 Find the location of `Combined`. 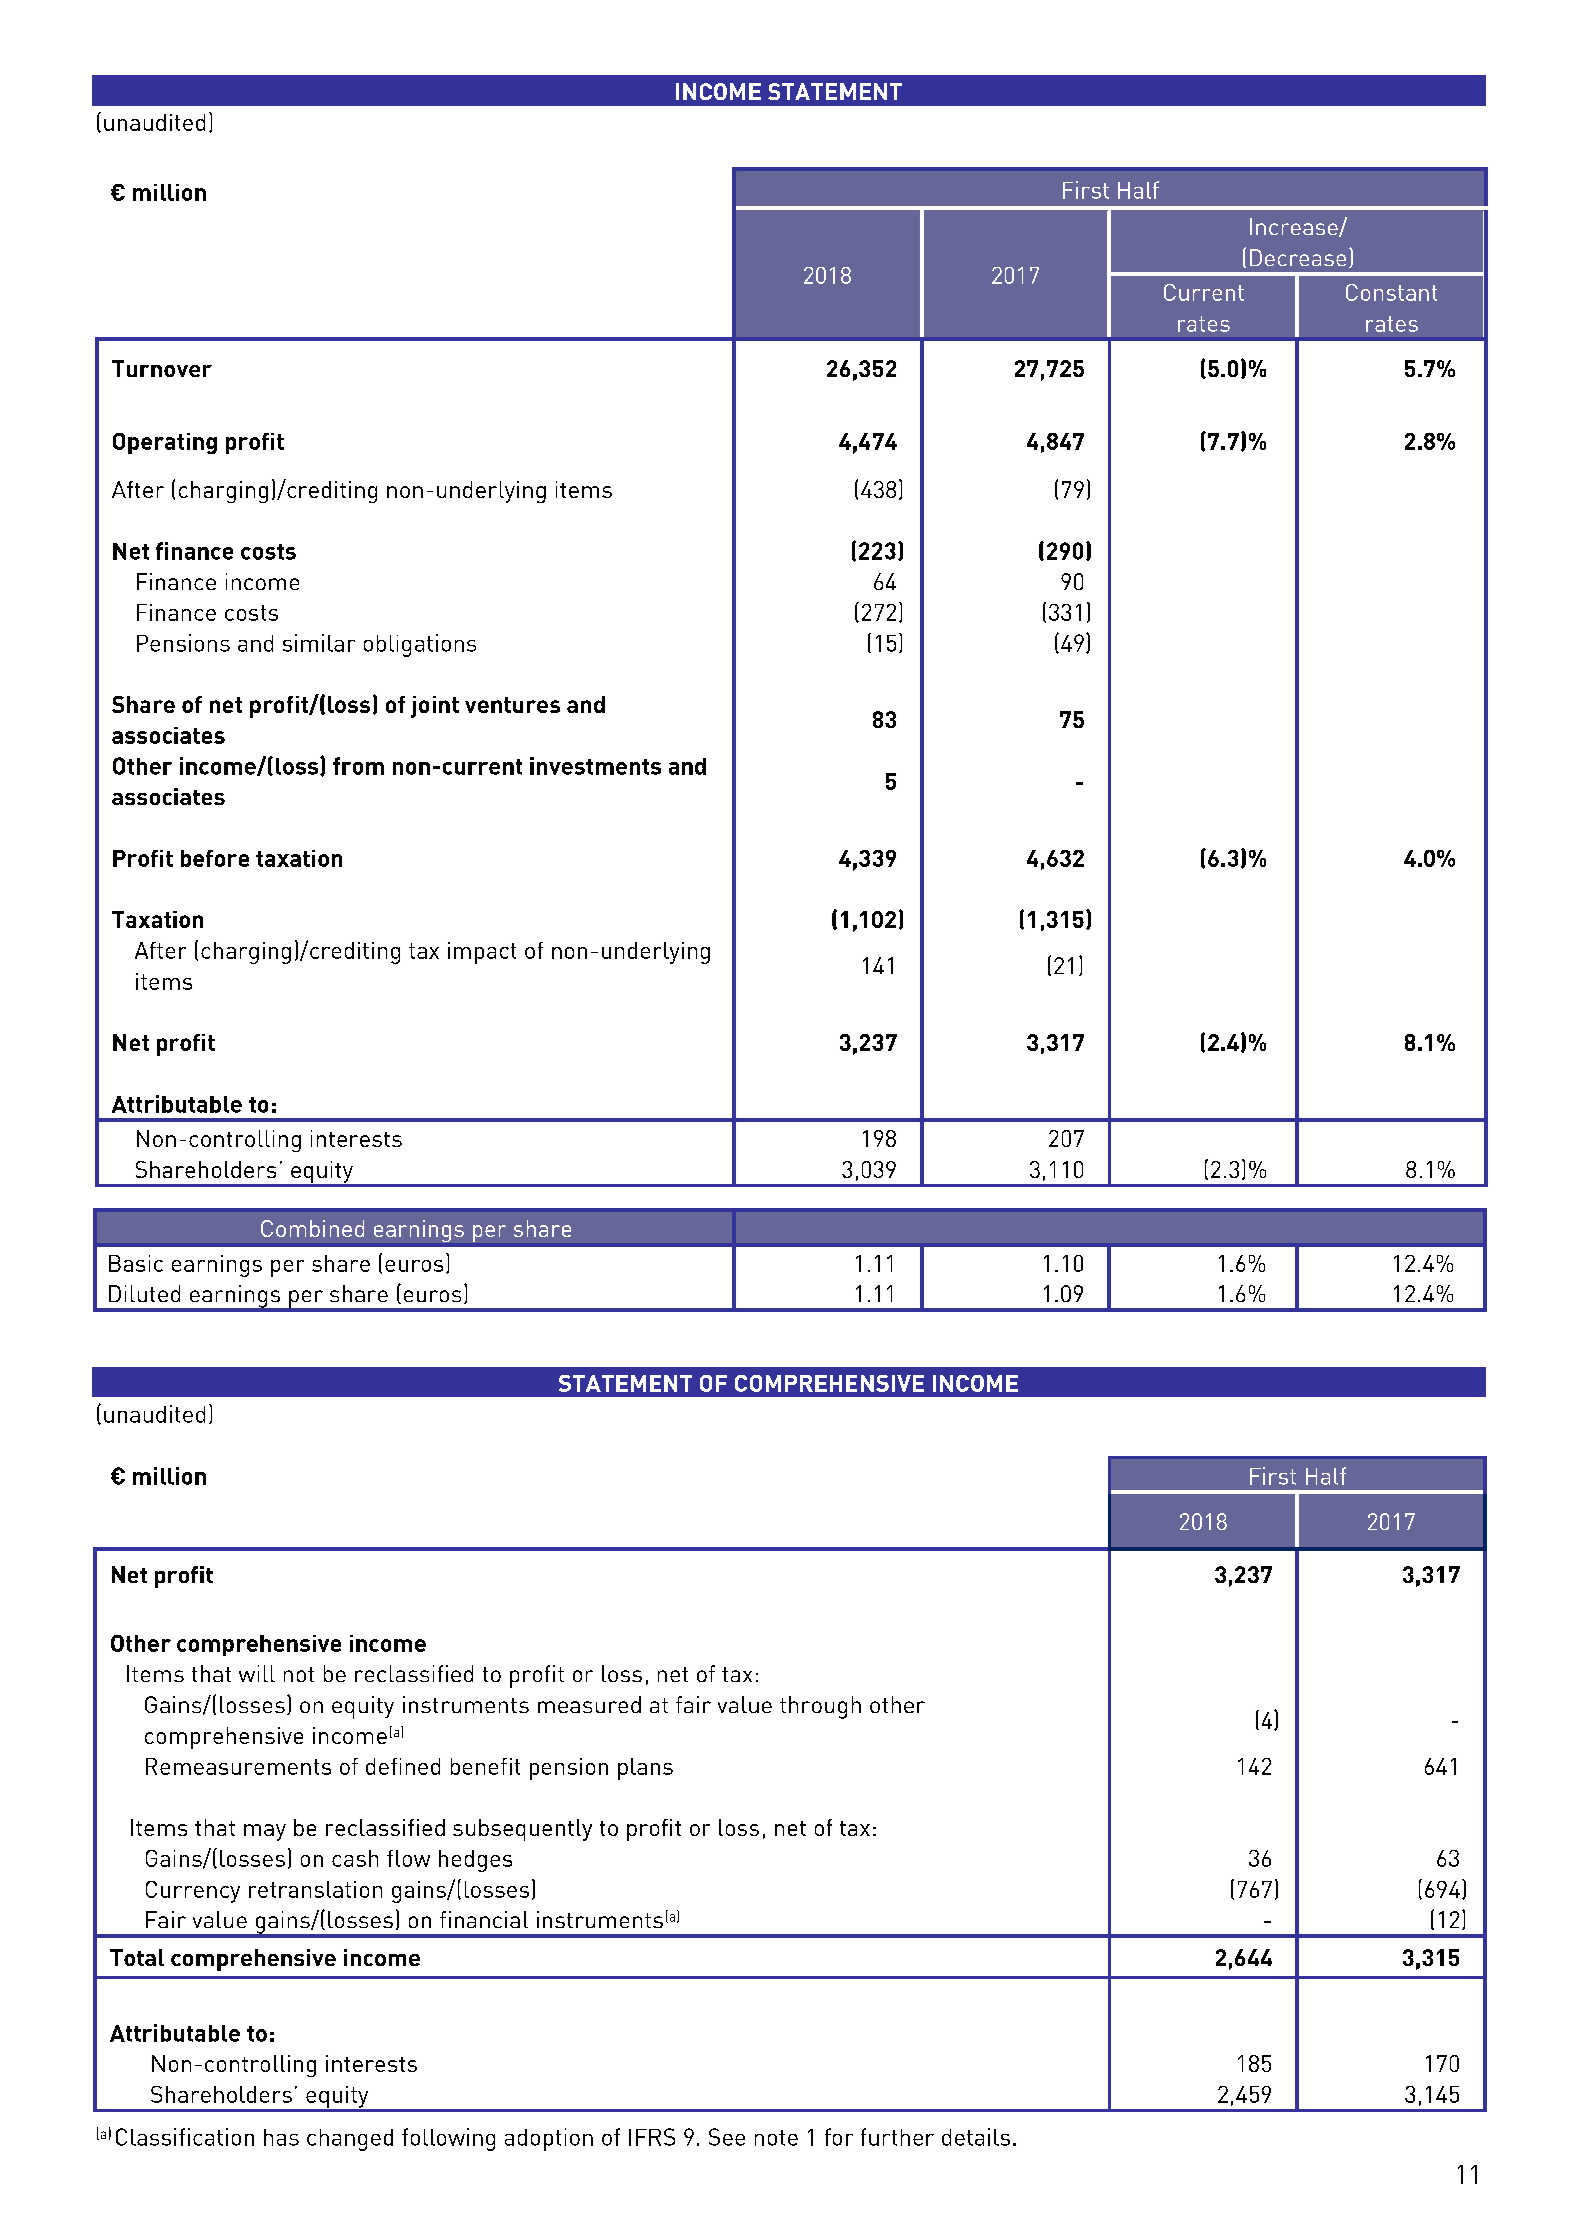

Combined is located at coordinates (312, 1228).
